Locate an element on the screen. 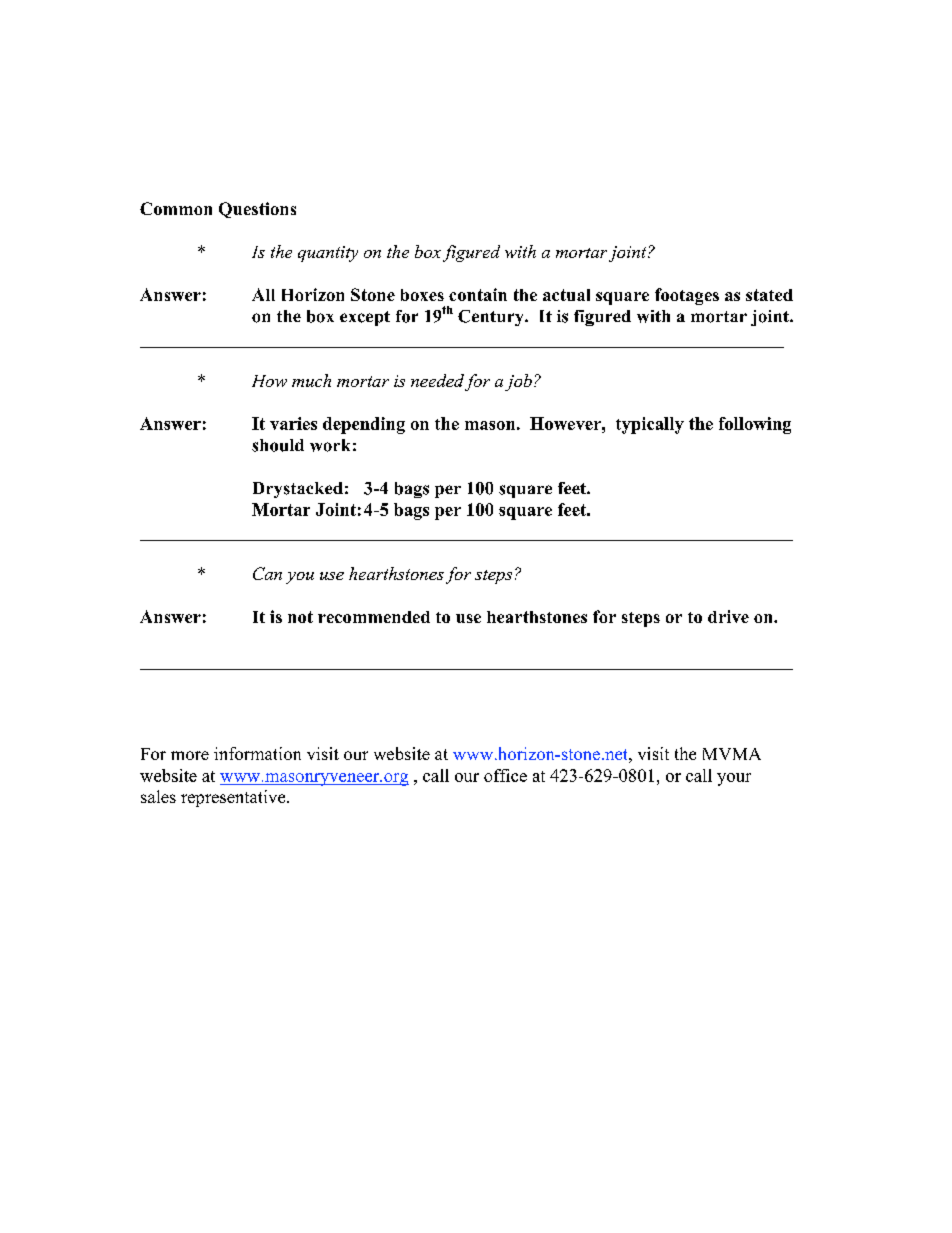 The width and height of the screenshot is (952, 1233). Questions is located at coordinates (257, 210).
